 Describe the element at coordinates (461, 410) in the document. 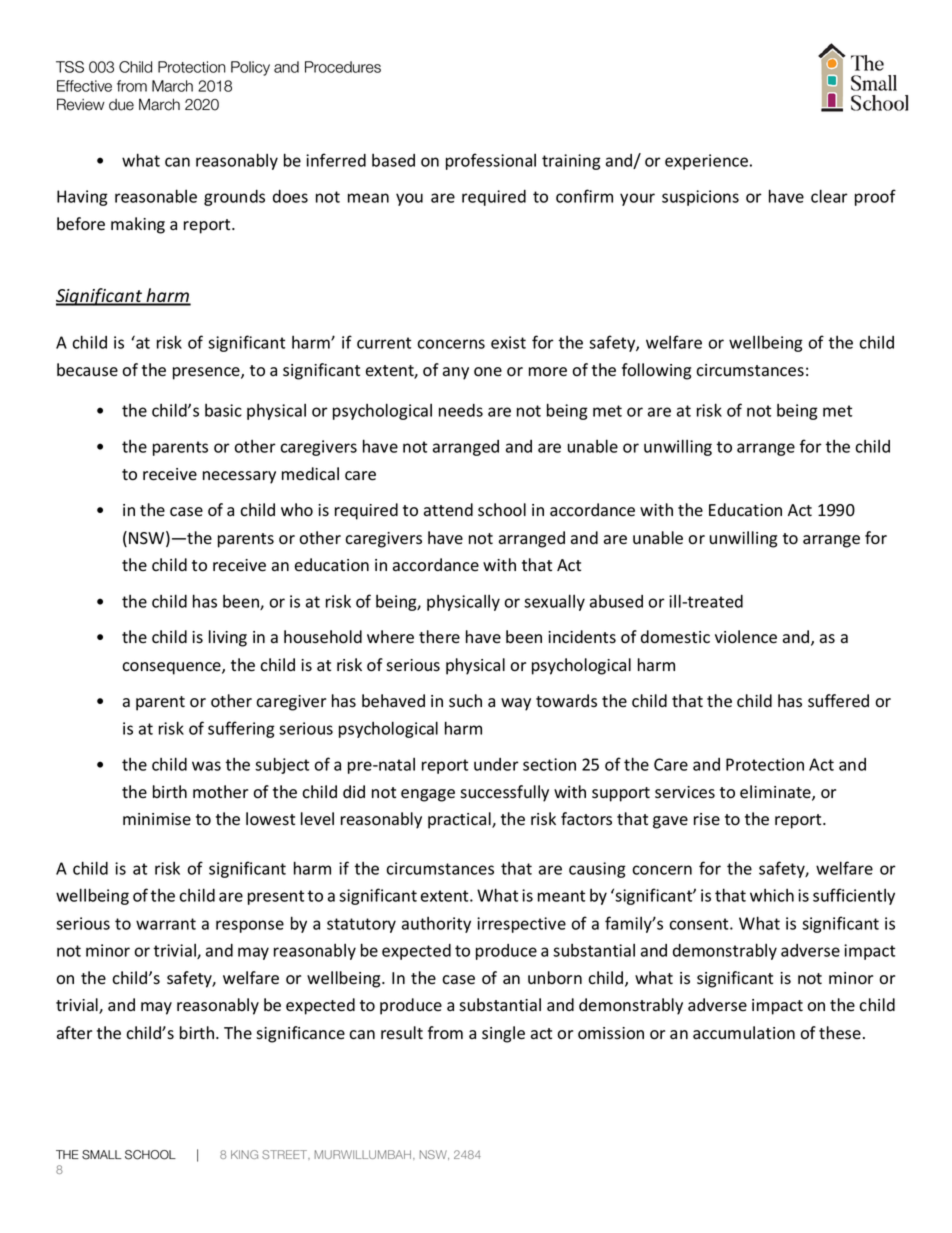

I see `needs` at that location.
